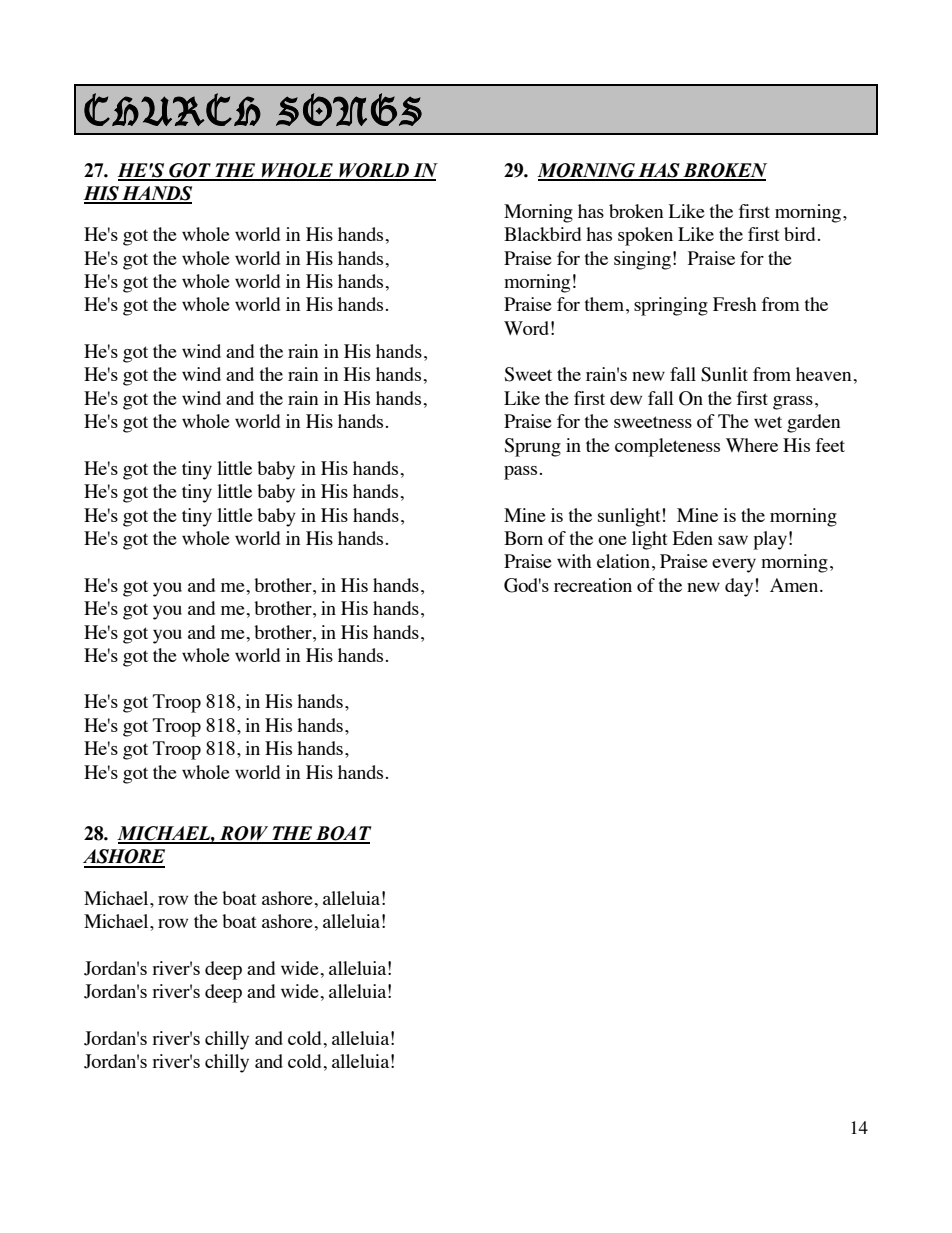 The image size is (952, 1233). I want to click on singing, so click(642, 260).
